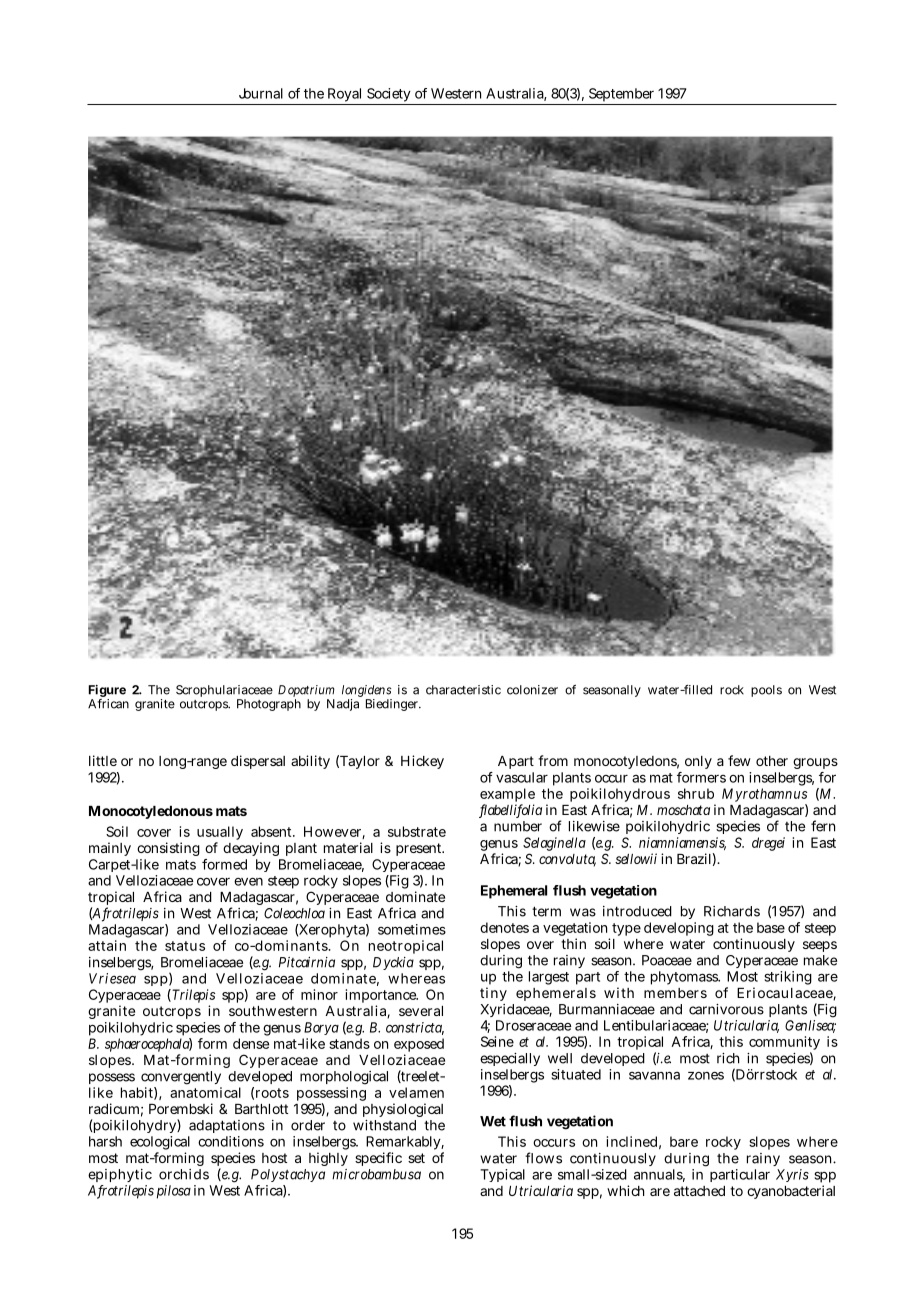  I want to click on pools, so click(766, 691).
